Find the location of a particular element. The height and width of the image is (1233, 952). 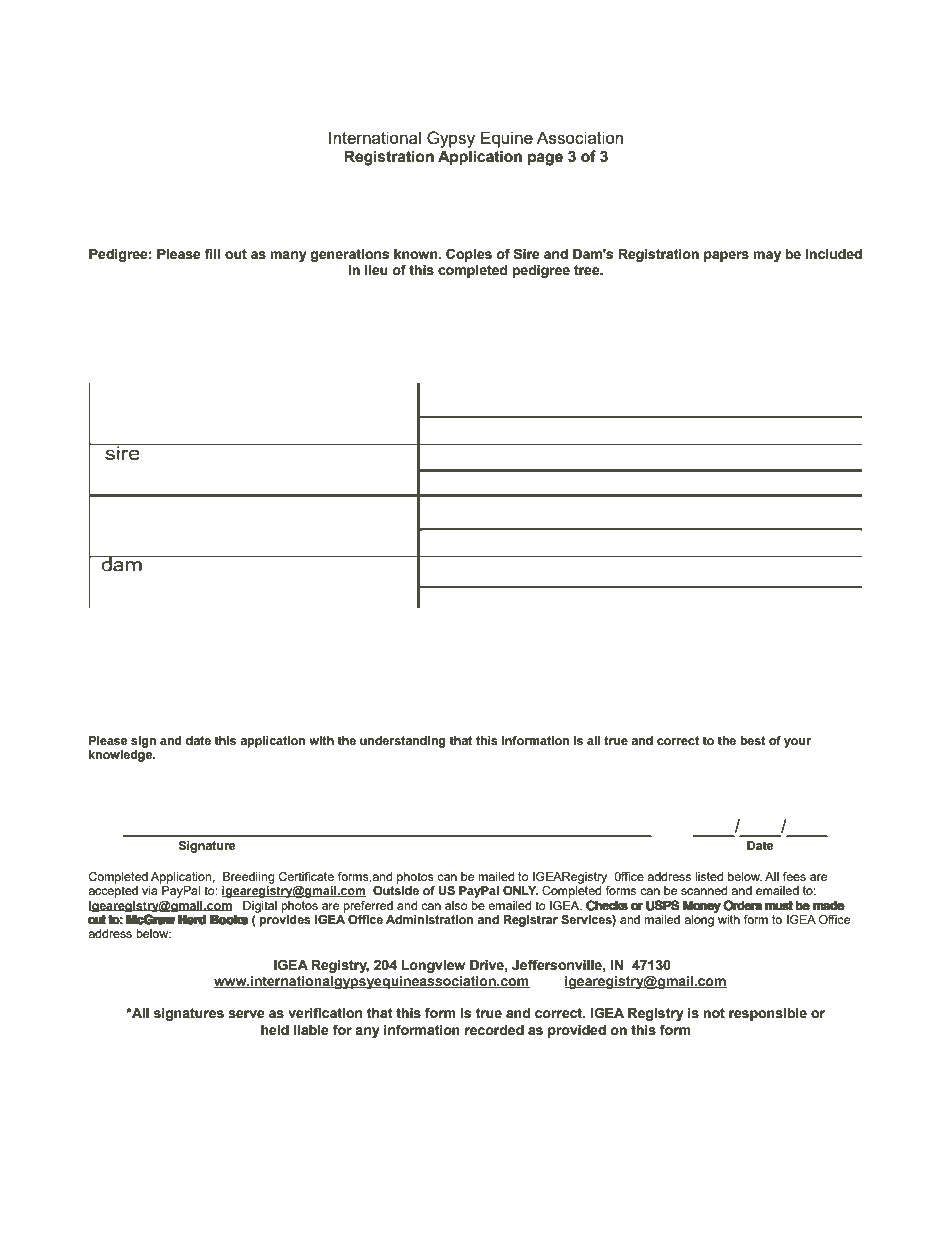

many is located at coordinates (288, 256).
